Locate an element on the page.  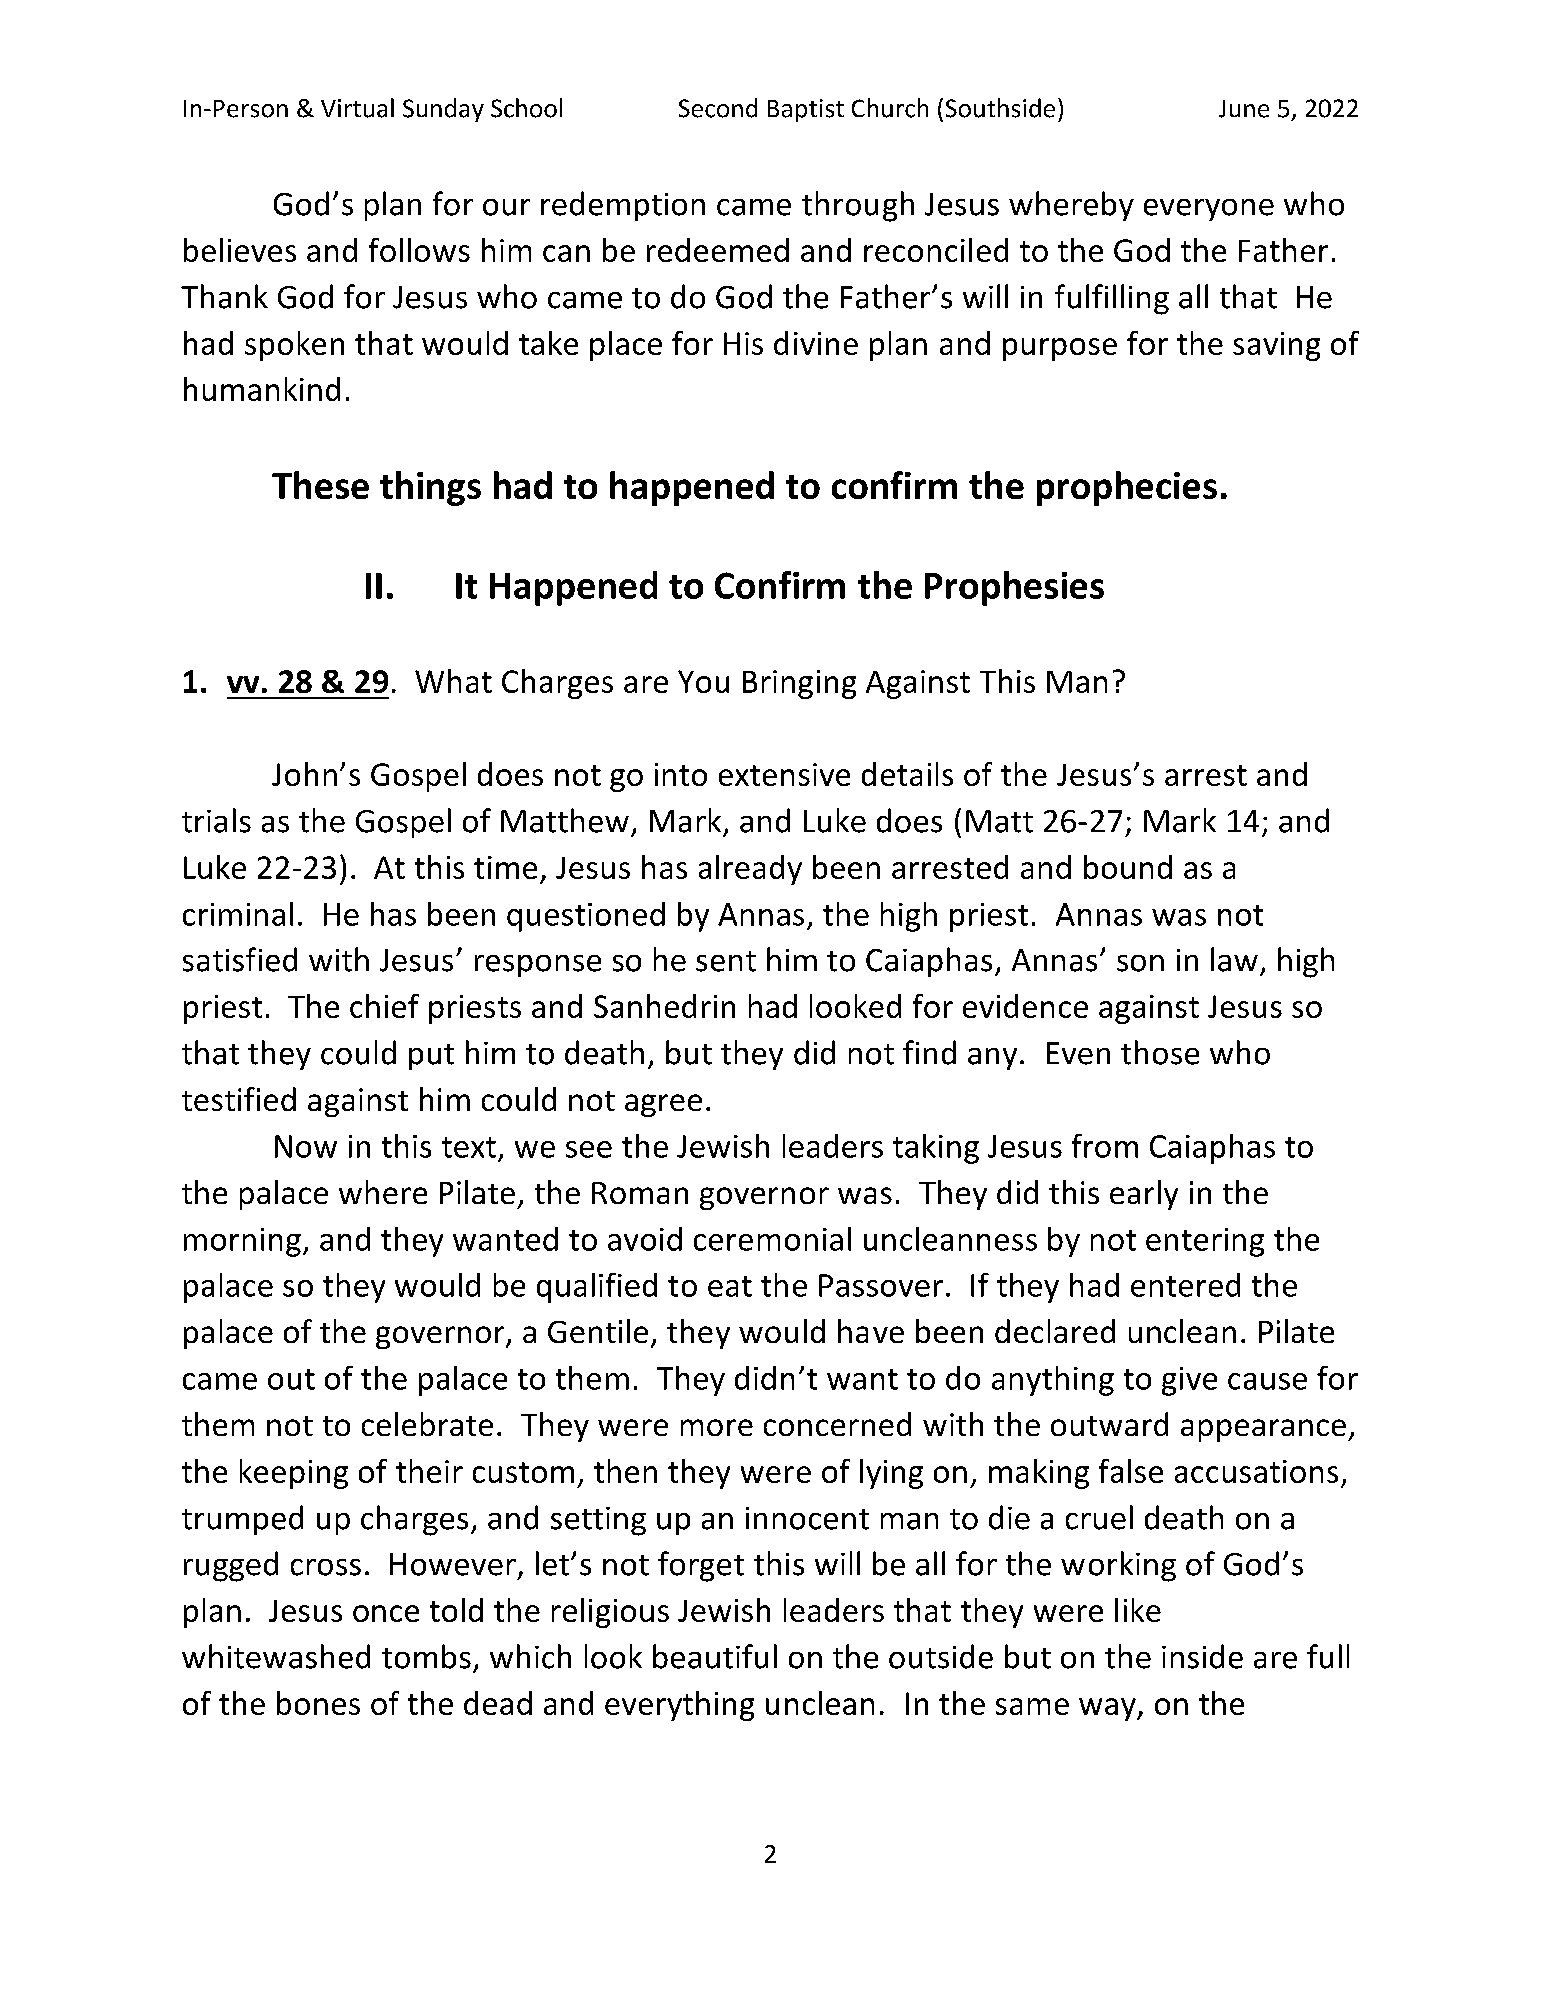
prophecies is located at coordinates (1127, 488).
